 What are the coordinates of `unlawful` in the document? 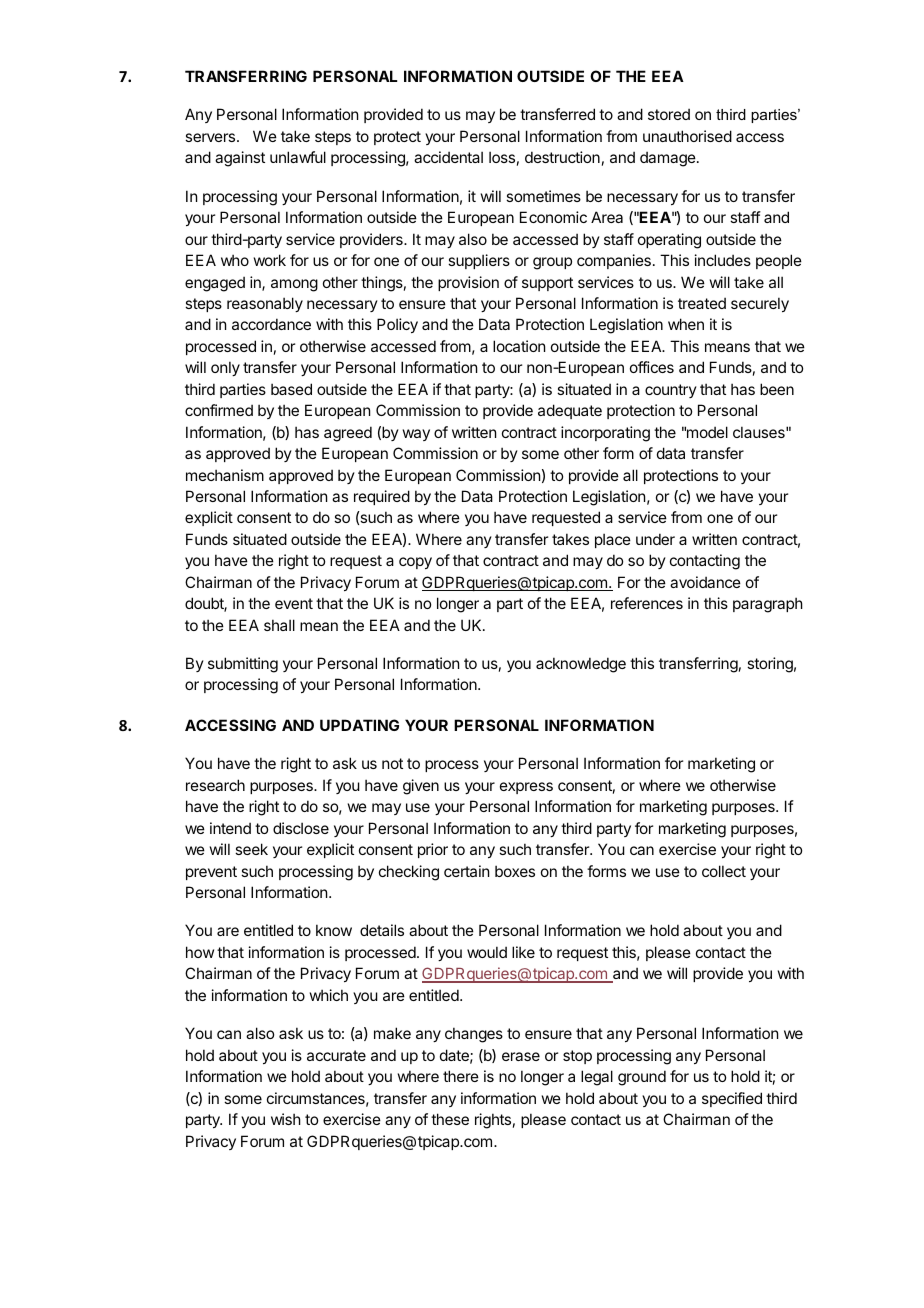 It's located at (298, 157).
